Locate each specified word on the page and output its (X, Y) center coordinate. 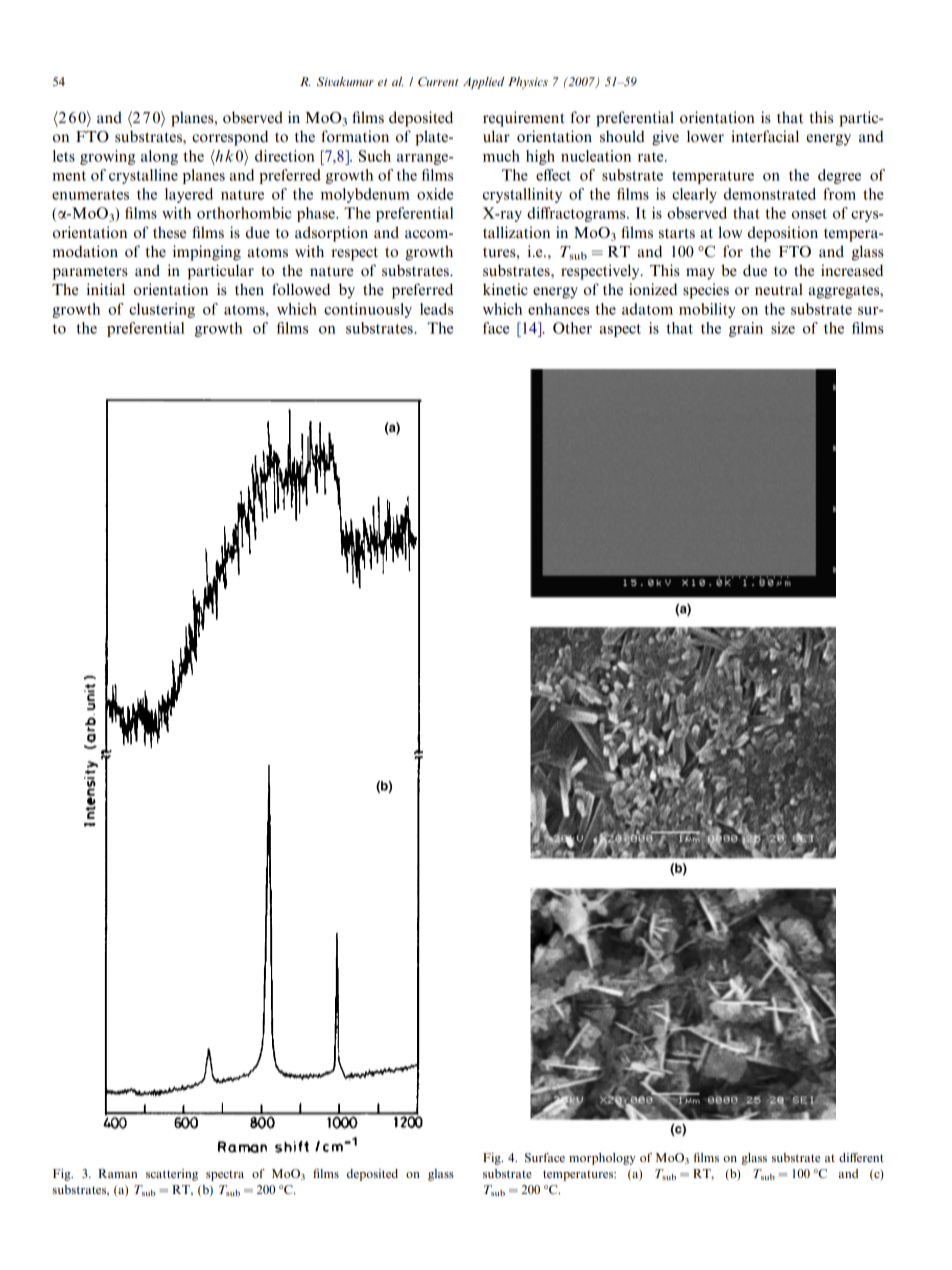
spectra (225, 1176)
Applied (484, 83)
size (783, 328)
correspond (230, 138)
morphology (602, 1159)
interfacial (765, 136)
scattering (172, 1175)
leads (436, 309)
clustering (162, 310)
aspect (620, 330)
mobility (707, 310)
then (249, 289)
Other (572, 328)
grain (746, 329)
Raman (117, 1173)
